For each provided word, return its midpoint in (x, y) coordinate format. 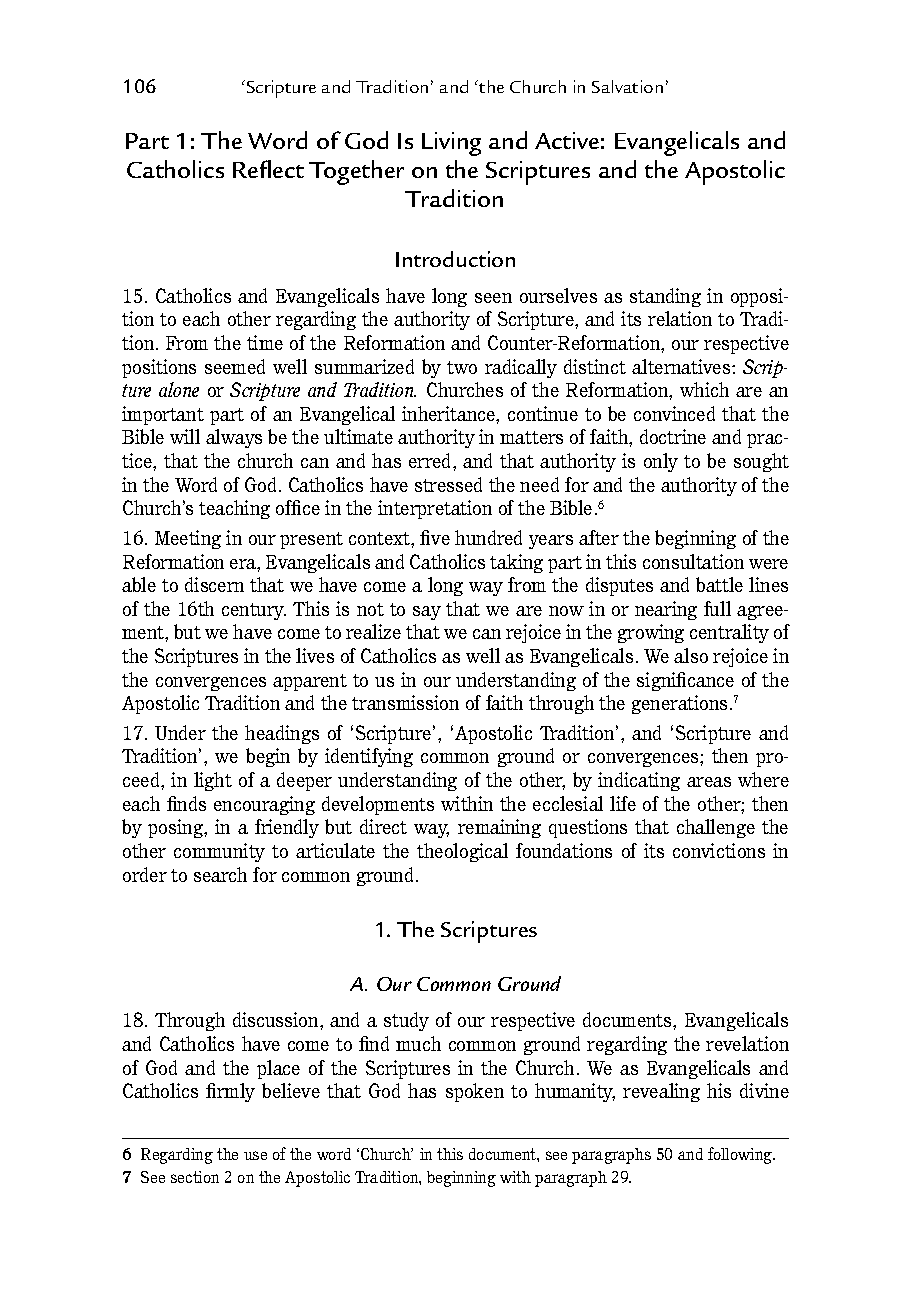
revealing (661, 1092)
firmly (230, 1092)
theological (462, 852)
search (220, 874)
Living (451, 144)
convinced (674, 413)
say (427, 613)
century (254, 611)
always (234, 438)
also (691, 655)
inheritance (449, 413)
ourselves (558, 295)
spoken (475, 1092)
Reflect (268, 169)
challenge (716, 828)
